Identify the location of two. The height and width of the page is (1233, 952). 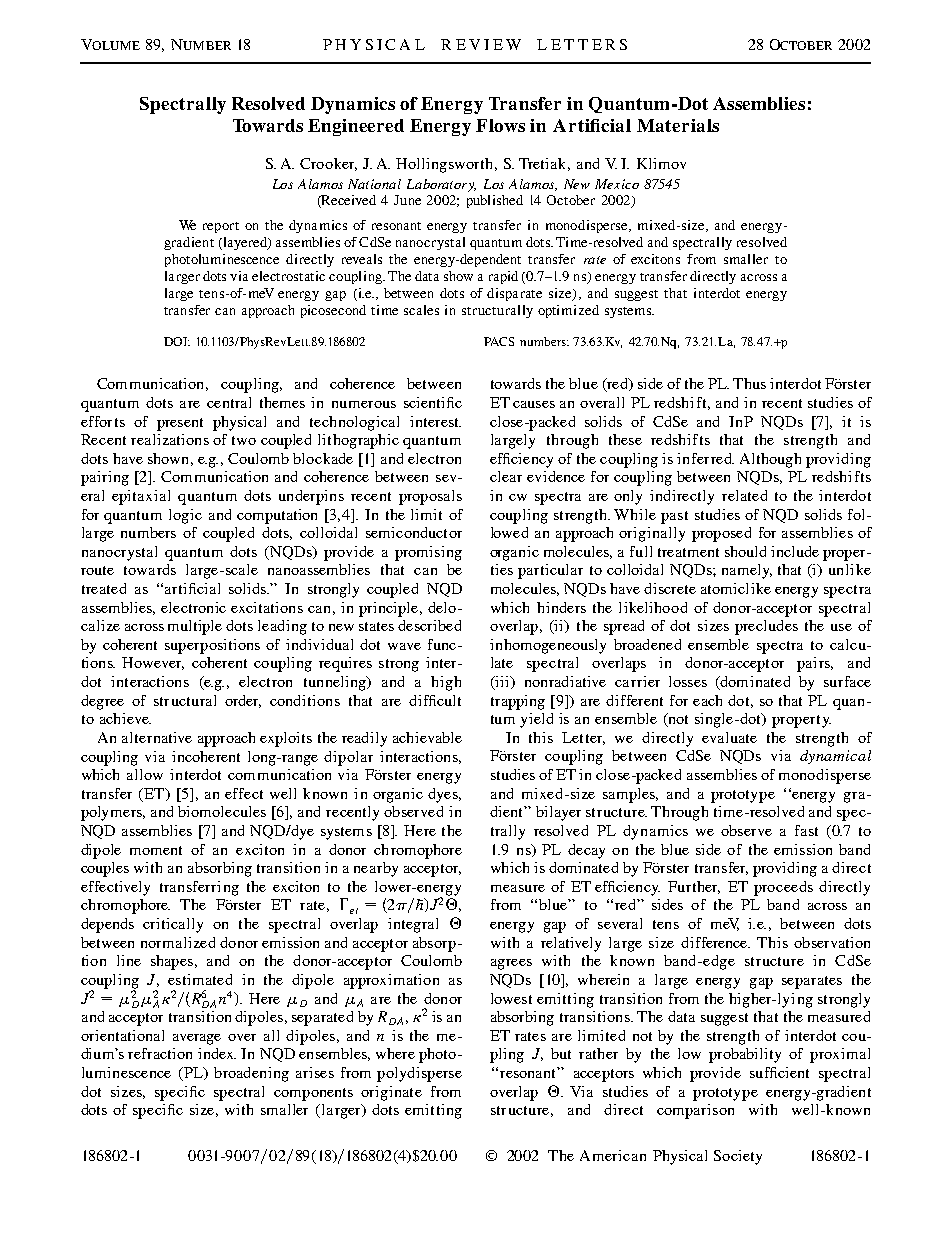
(244, 440).
